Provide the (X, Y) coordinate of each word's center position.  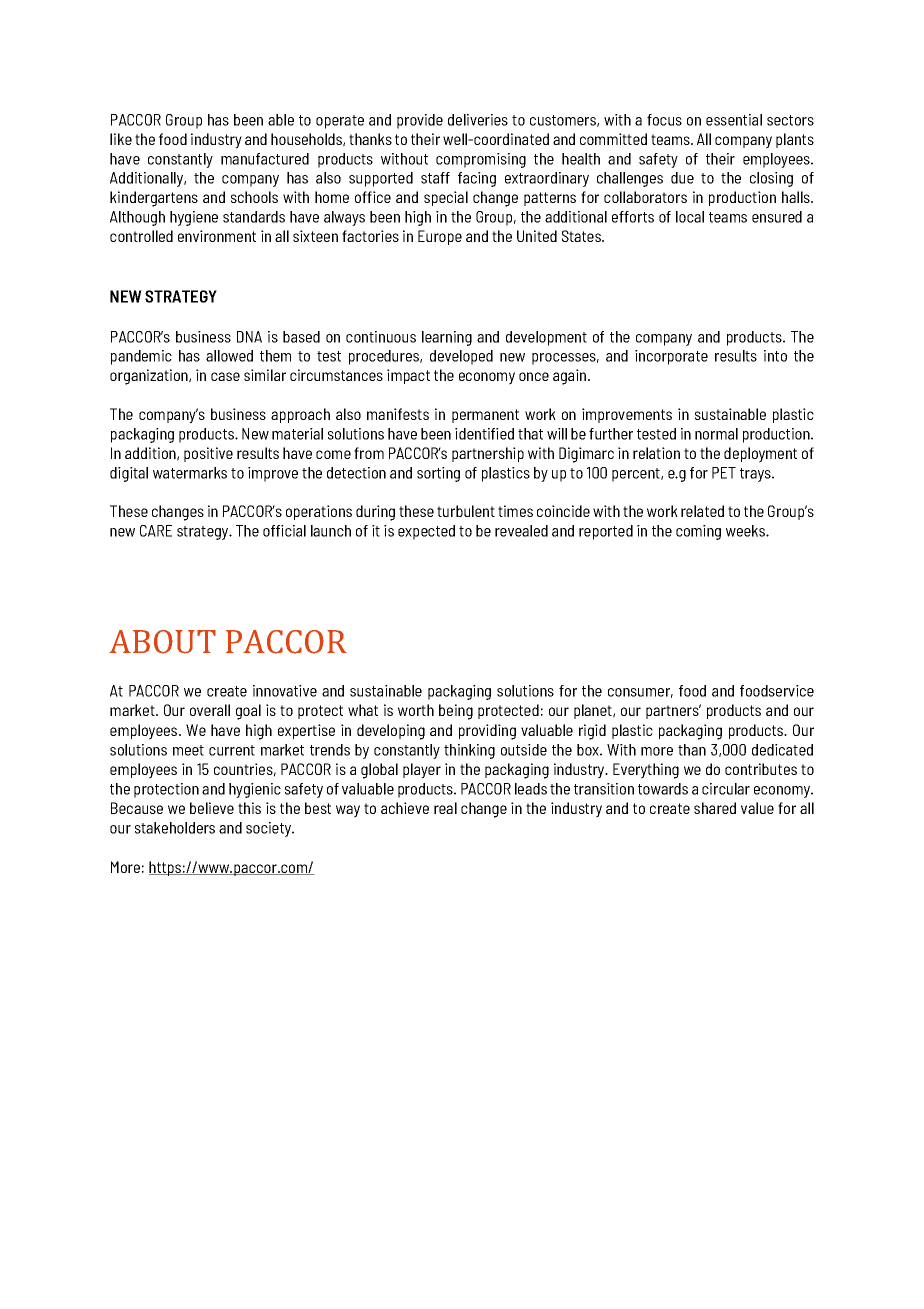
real (445, 808)
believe (212, 808)
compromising (481, 160)
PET (724, 473)
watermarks (190, 473)
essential (734, 120)
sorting (438, 474)
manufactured (265, 159)
